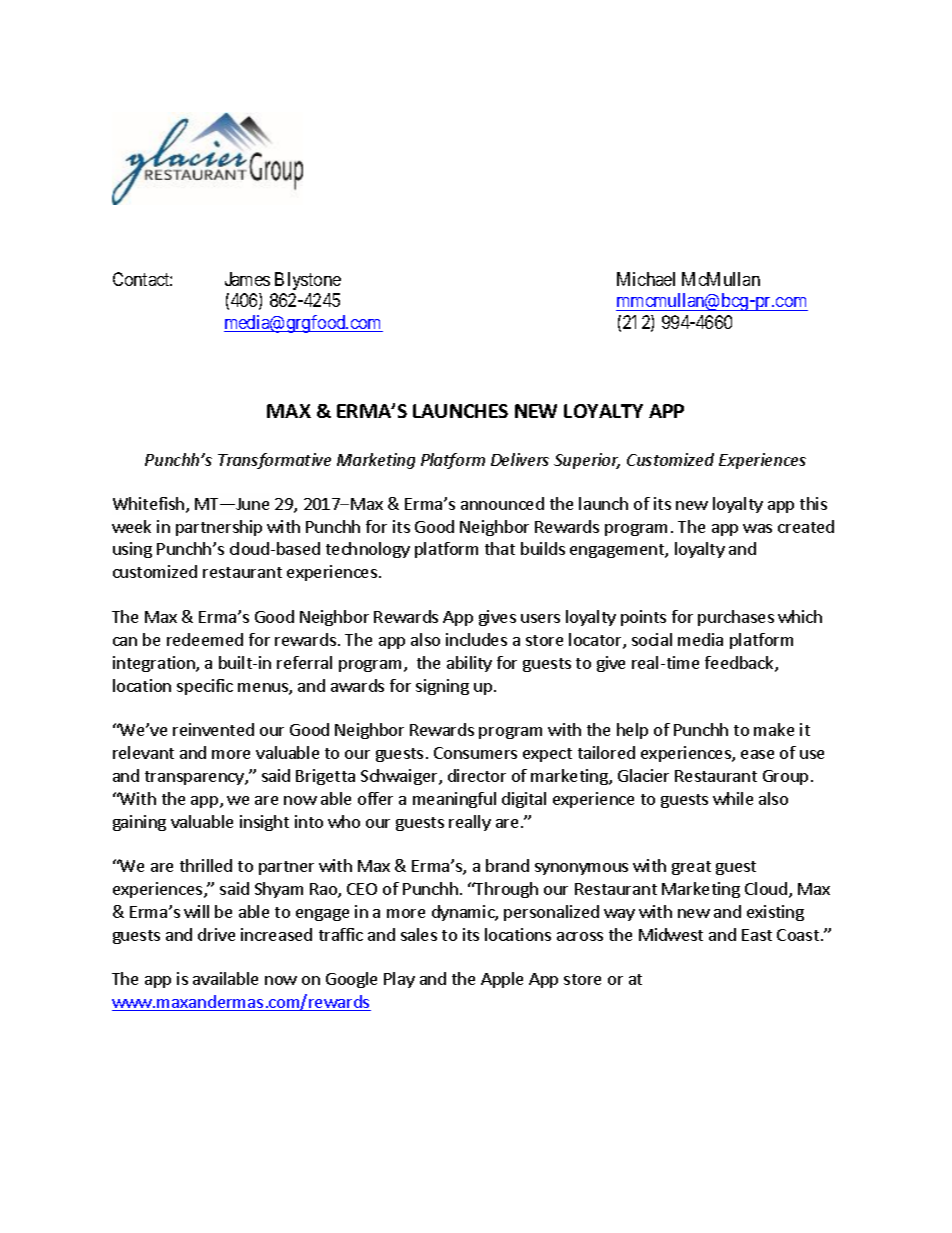  I want to click on Transformative, so click(274, 461).
